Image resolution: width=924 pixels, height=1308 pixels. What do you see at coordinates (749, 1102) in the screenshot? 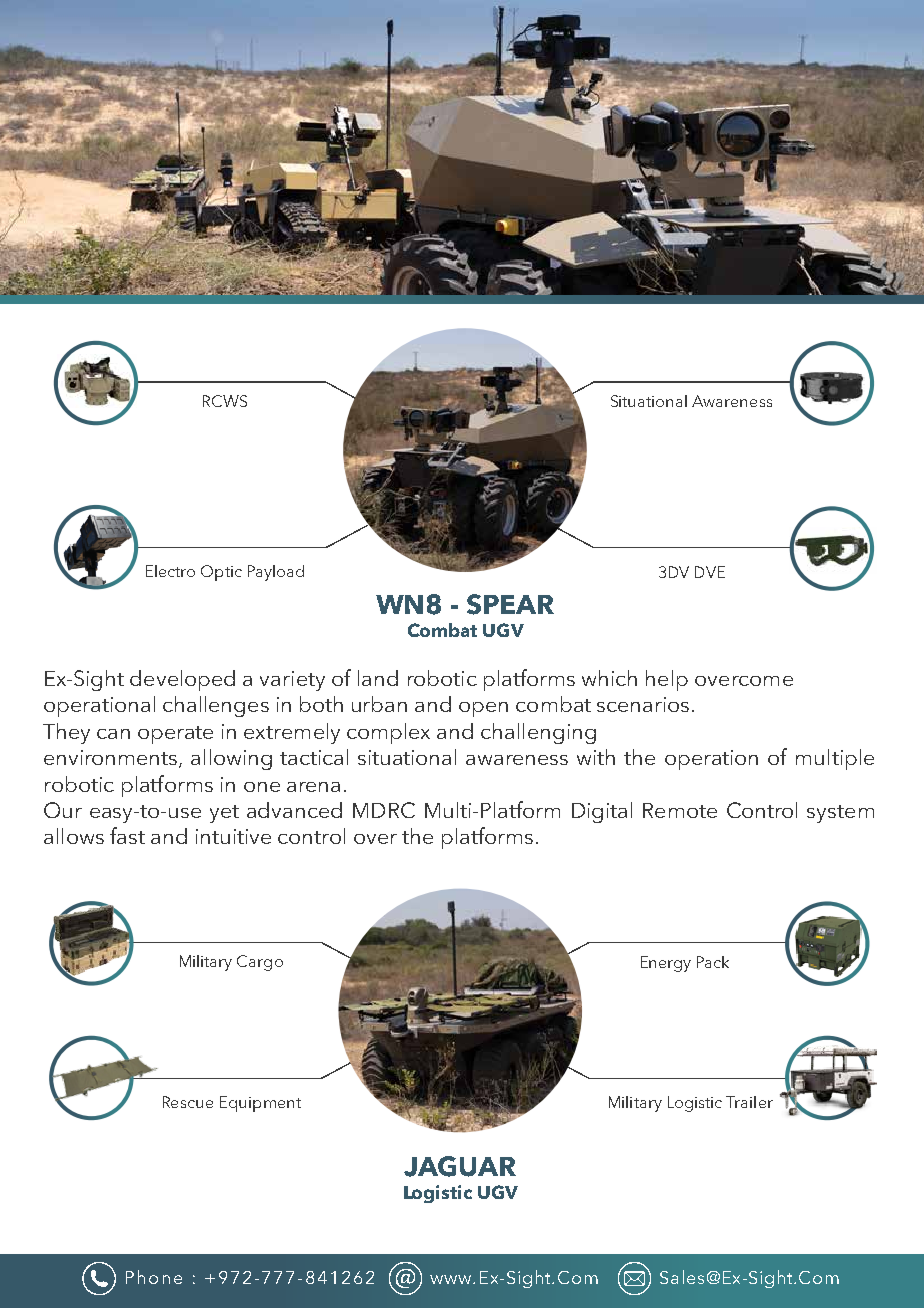
I see `Trailer` at bounding box center [749, 1102].
